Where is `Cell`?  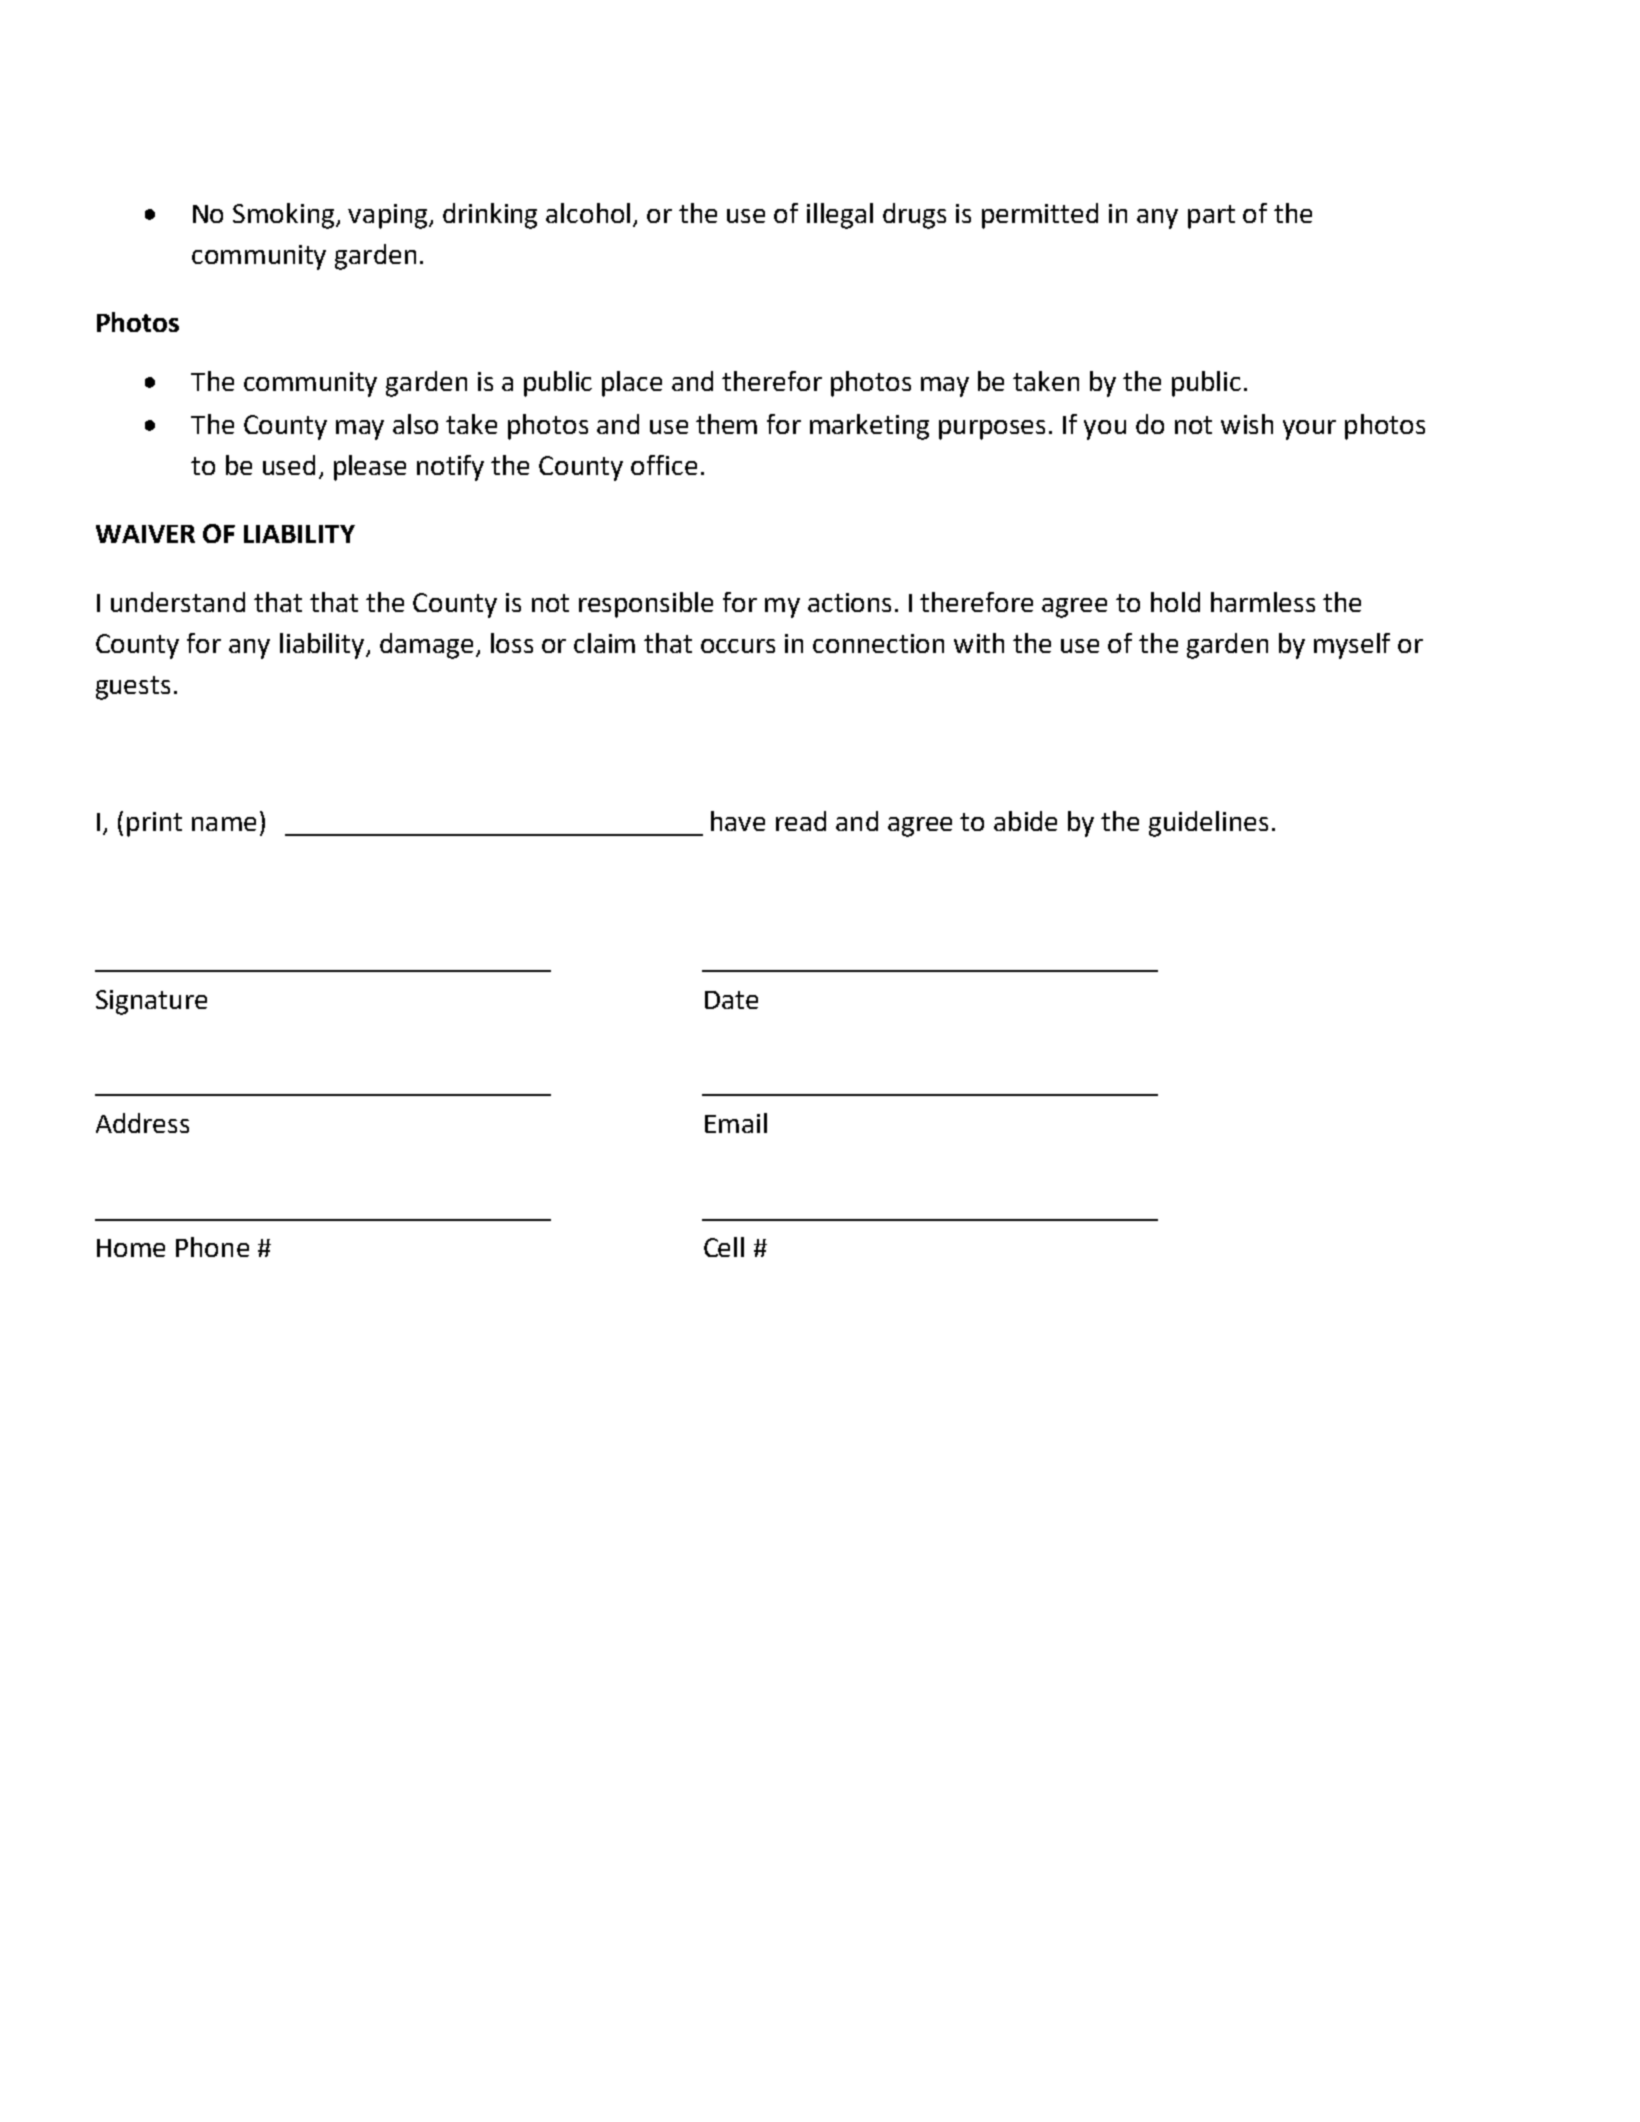 Cell is located at coordinates (724, 1247).
